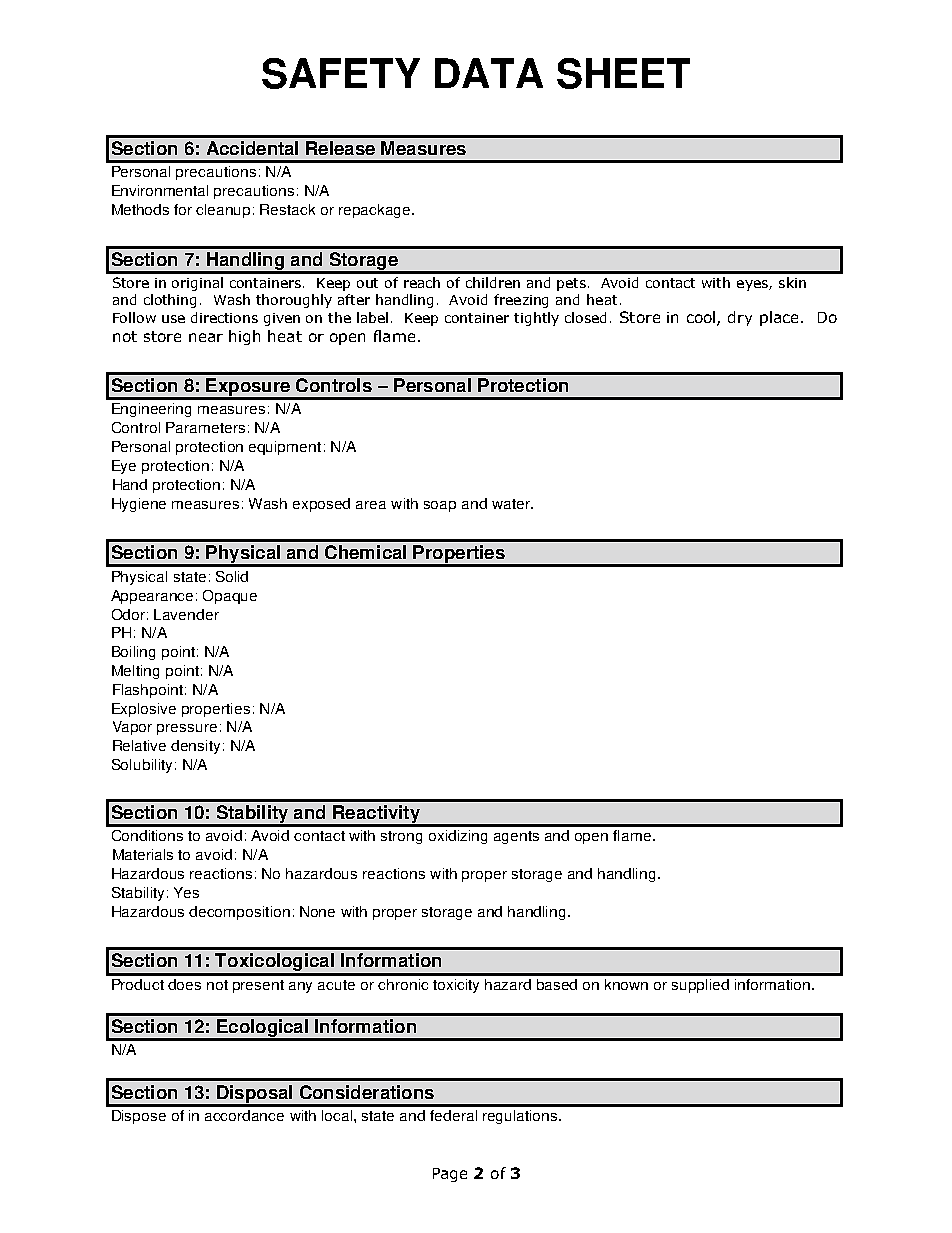  What do you see at coordinates (367, 1092) in the document?
I see `Considerations` at bounding box center [367, 1092].
